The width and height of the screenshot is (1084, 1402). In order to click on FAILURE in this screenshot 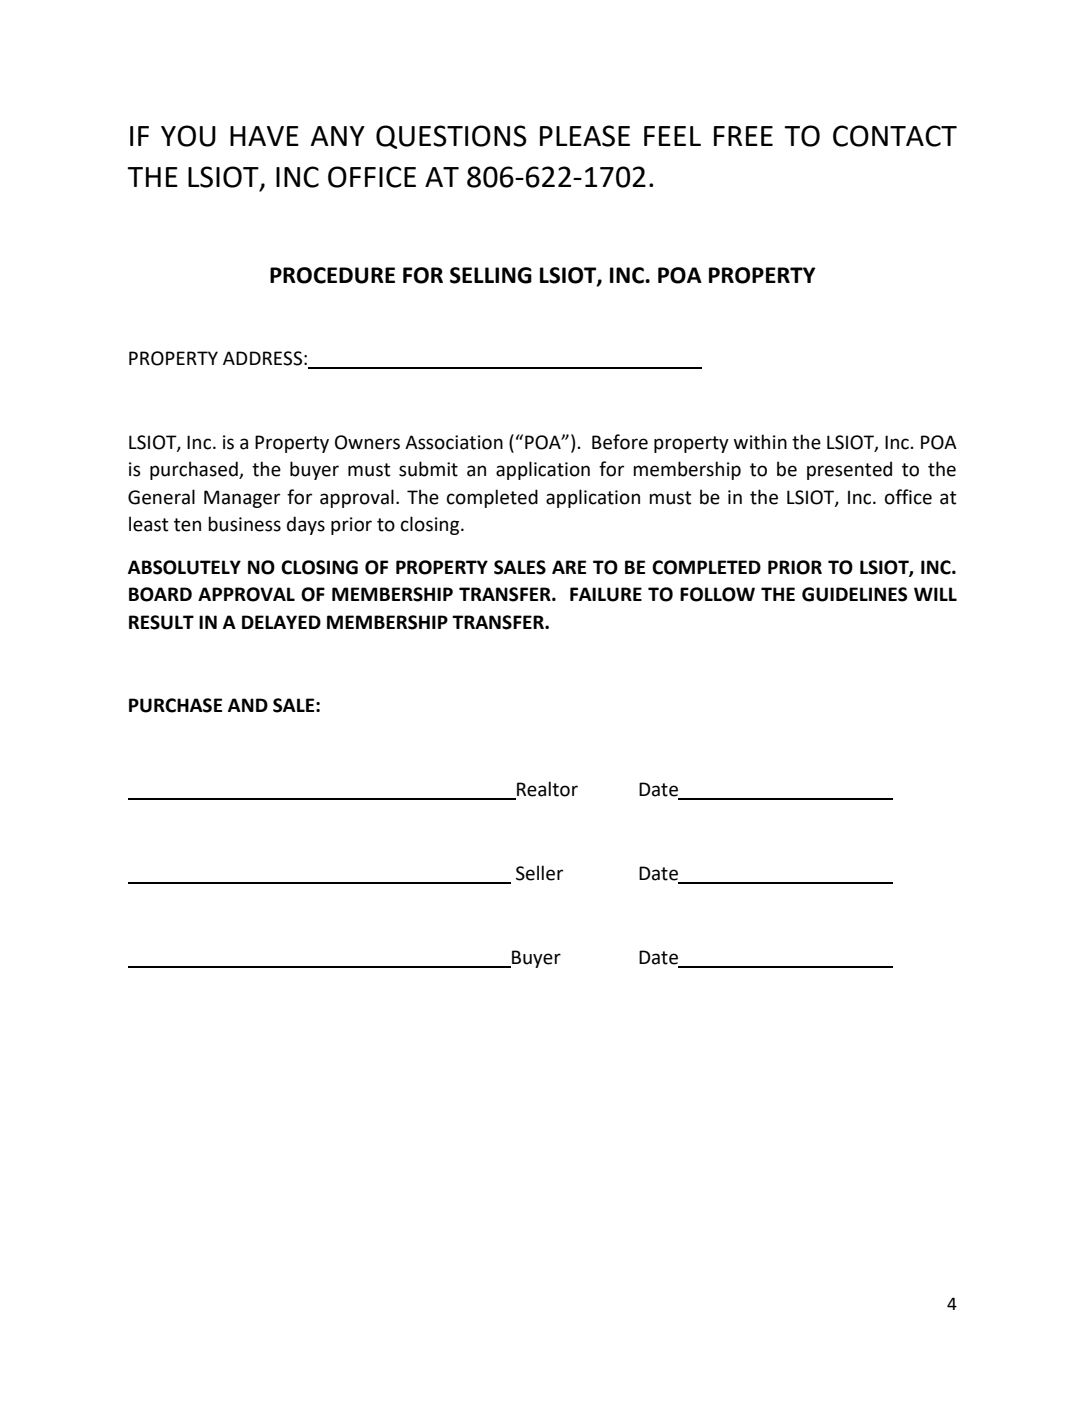, I will do `click(606, 594)`.
